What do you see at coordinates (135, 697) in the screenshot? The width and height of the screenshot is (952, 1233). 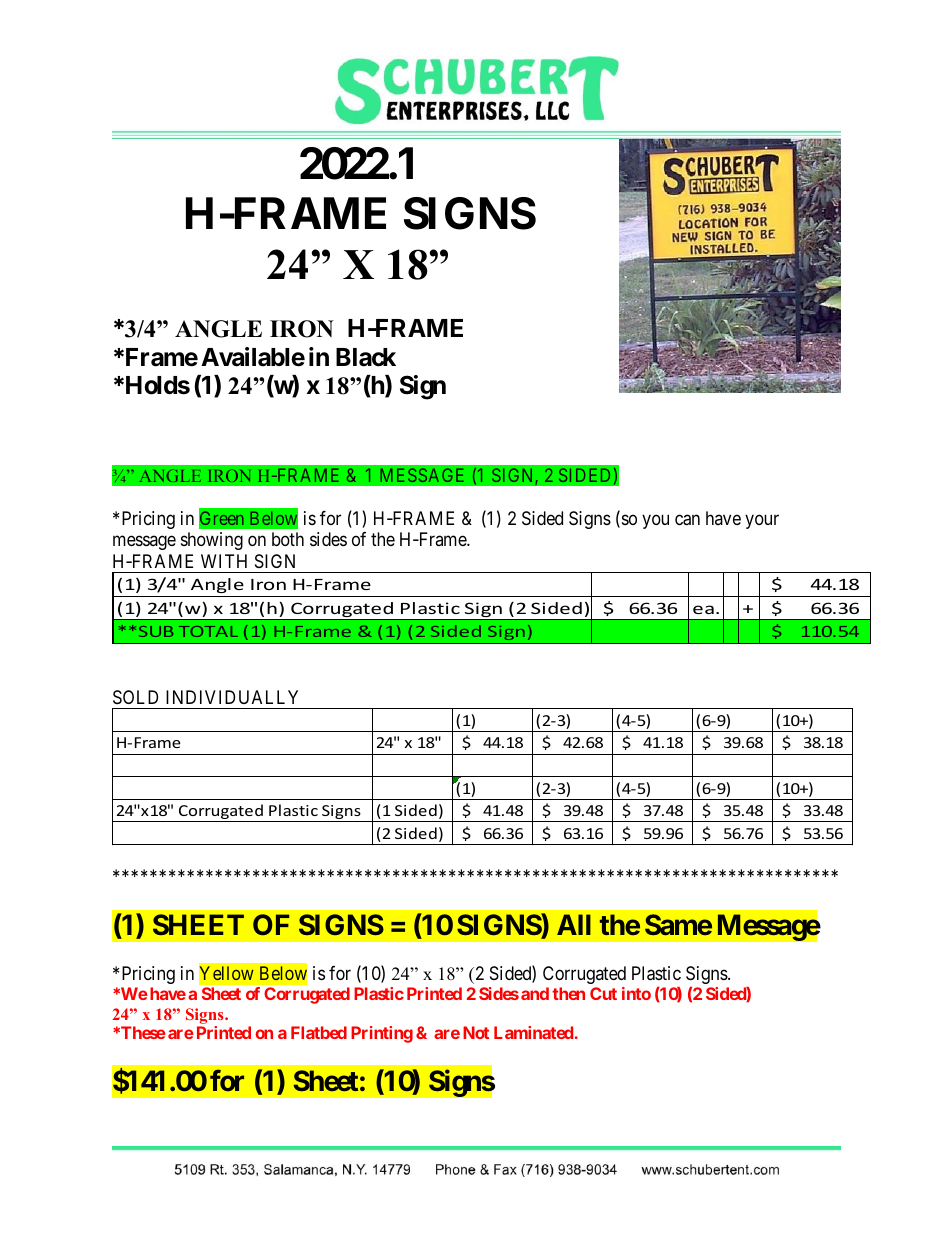 I see `SOLD` at bounding box center [135, 697].
